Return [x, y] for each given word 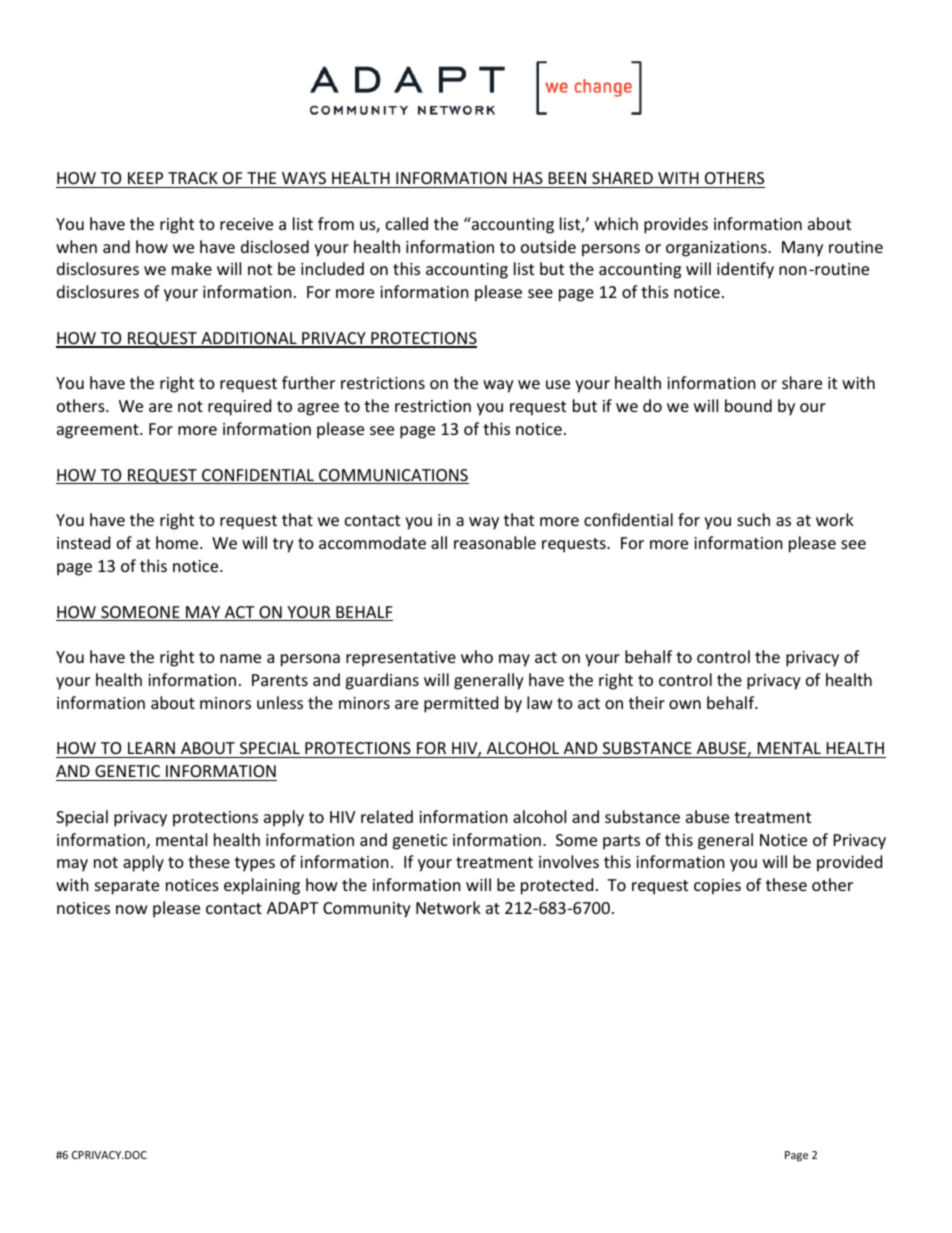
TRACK [193, 178]
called [407, 223]
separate [127, 887]
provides [676, 225]
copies [717, 887]
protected [557, 886]
